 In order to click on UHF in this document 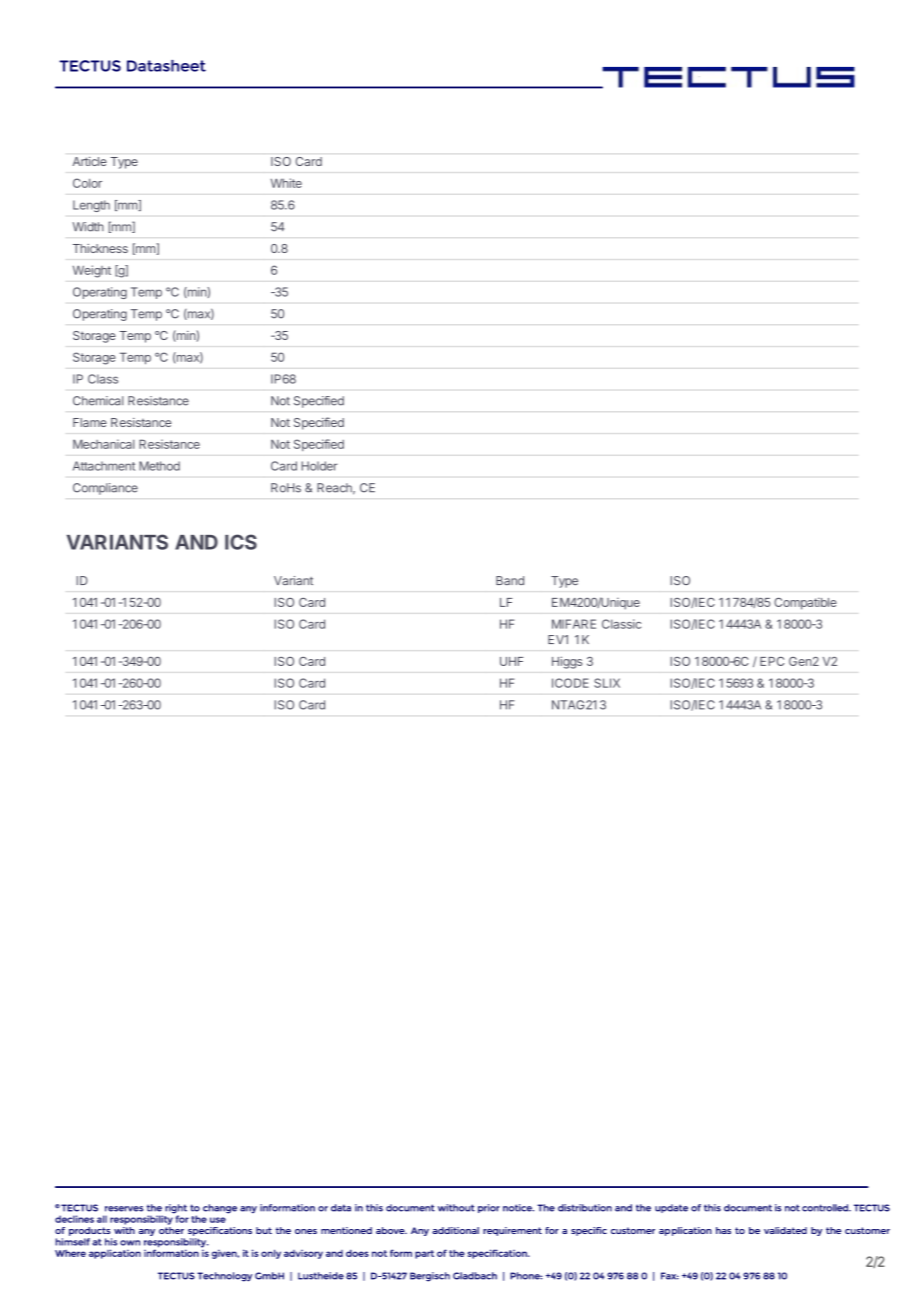, I will do `click(511, 661)`.
